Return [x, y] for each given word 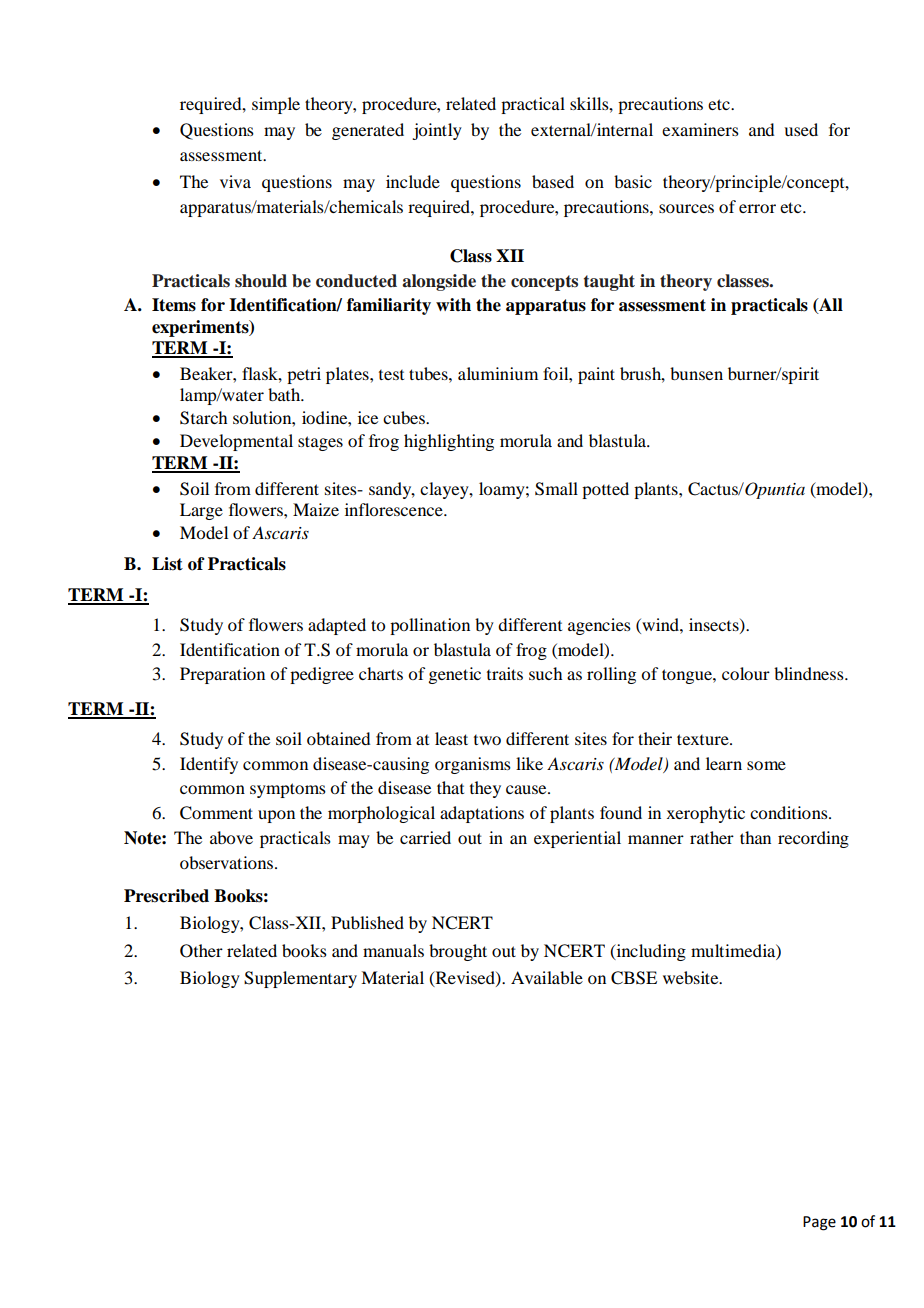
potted [605, 490]
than [755, 837]
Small [556, 489]
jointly [437, 131]
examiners [700, 129]
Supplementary [300, 979]
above [231, 837]
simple [276, 105]
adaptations [482, 814]
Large [201, 511]
